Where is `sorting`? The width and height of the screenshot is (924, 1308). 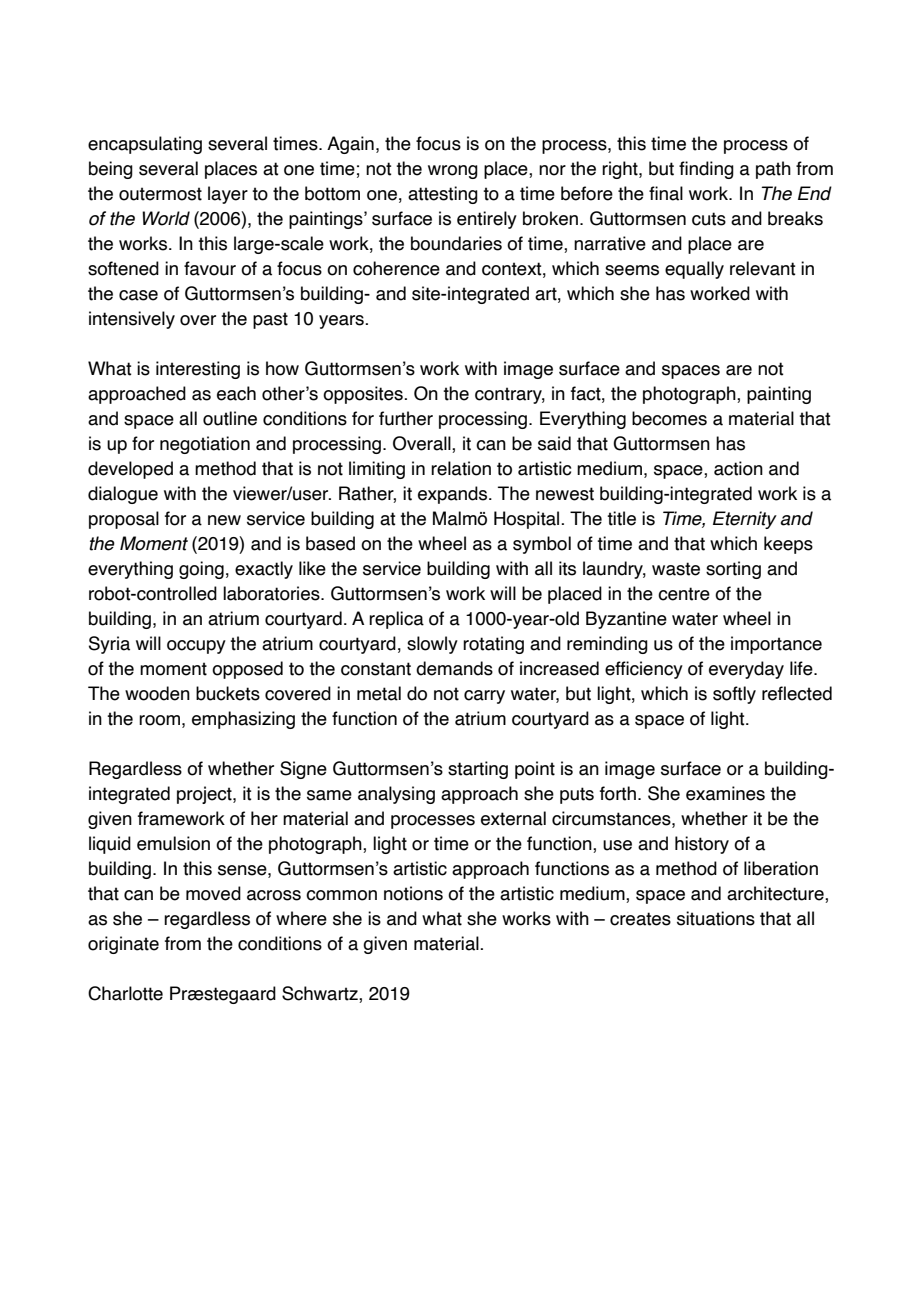
sorting is located at coordinates (733, 570).
